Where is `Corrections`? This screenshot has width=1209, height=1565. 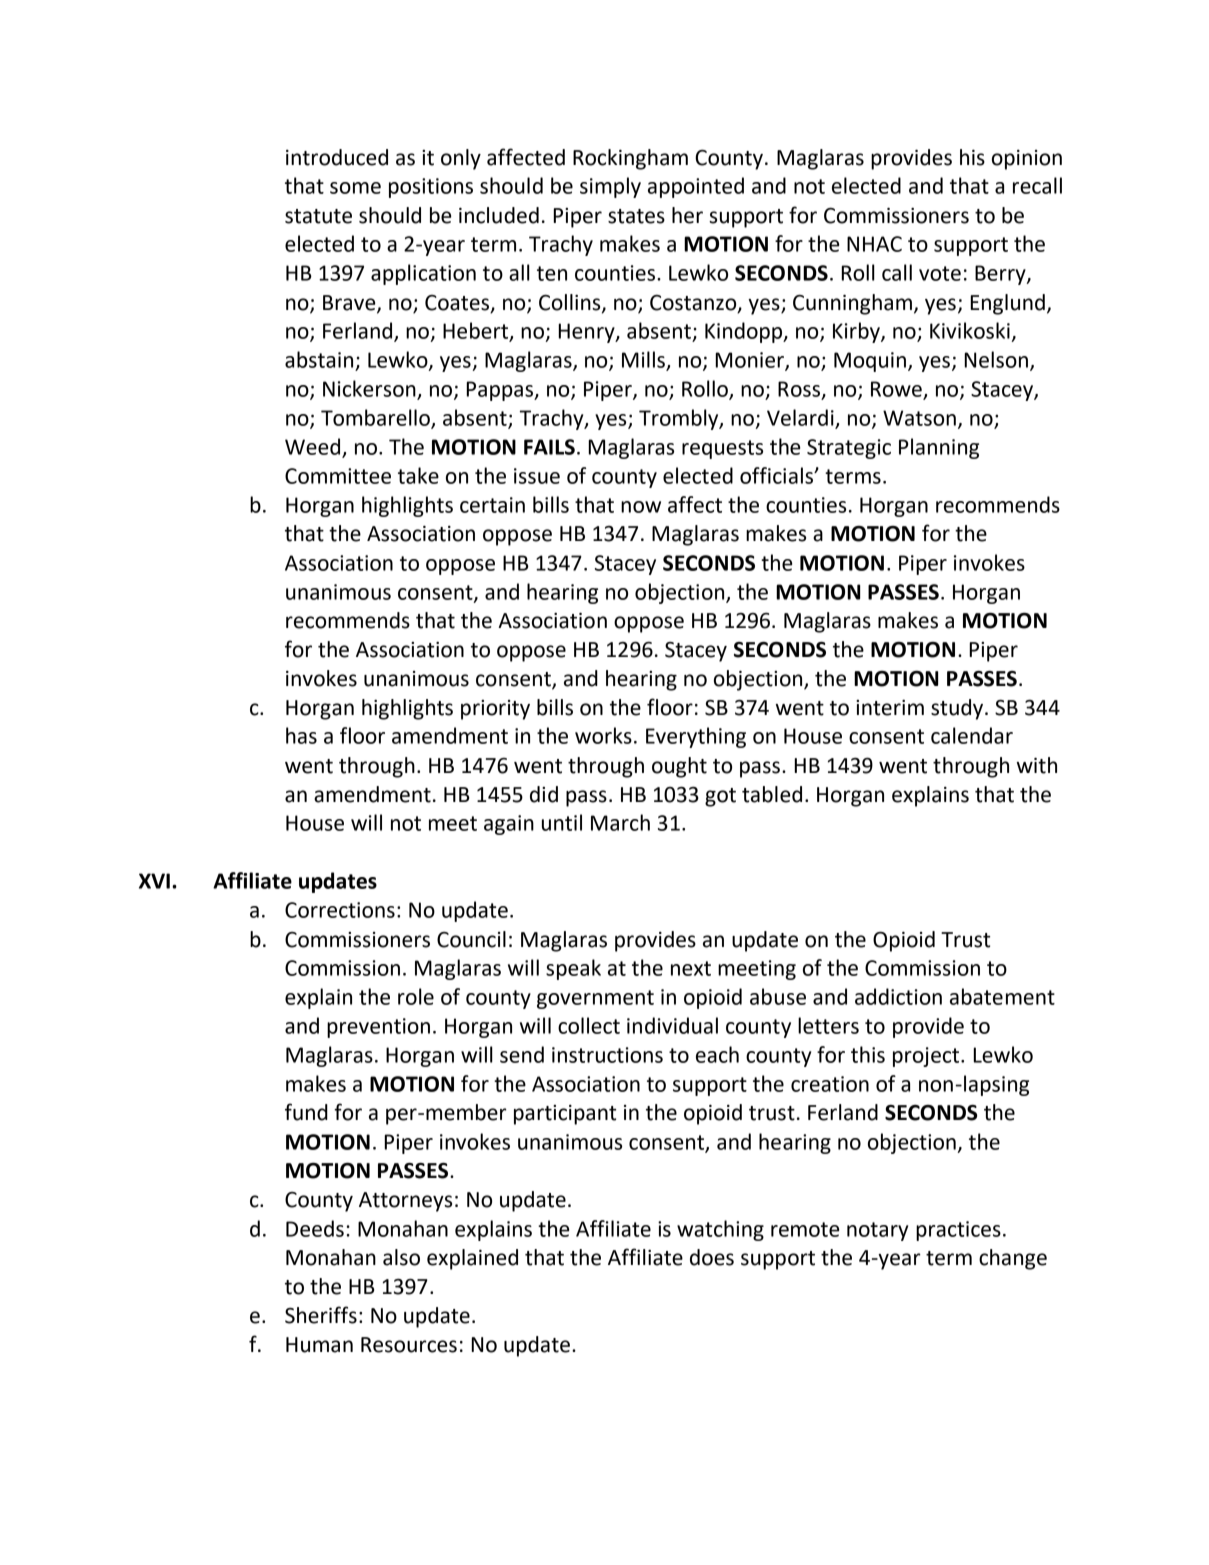
Corrections is located at coordinates (340, 910).
